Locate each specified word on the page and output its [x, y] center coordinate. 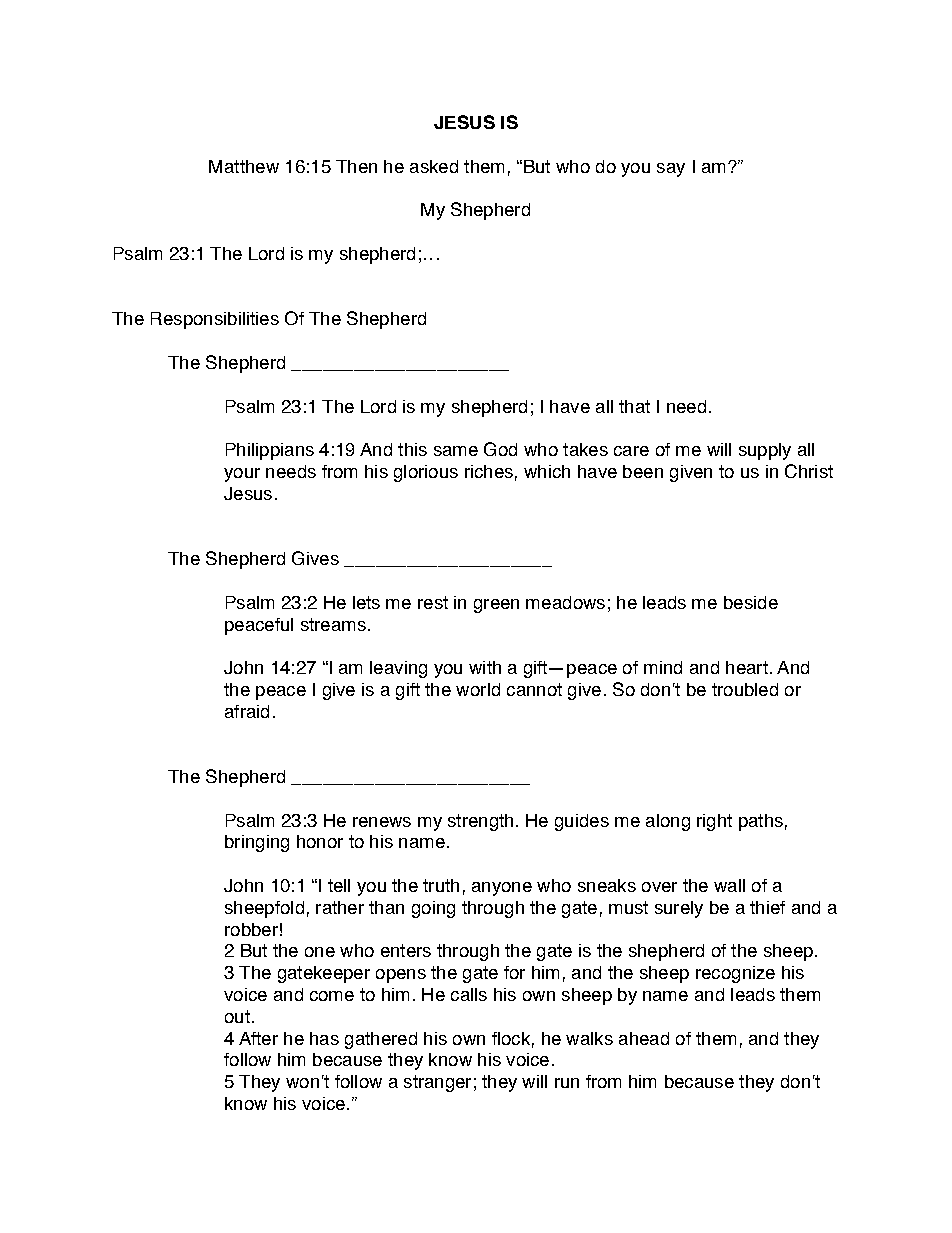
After [258, 1038]
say [671, 170]
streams [333, 624]
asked [434, 166]
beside [751, 602]
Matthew [244, 166]
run [567, 1083]
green [496, 606]
